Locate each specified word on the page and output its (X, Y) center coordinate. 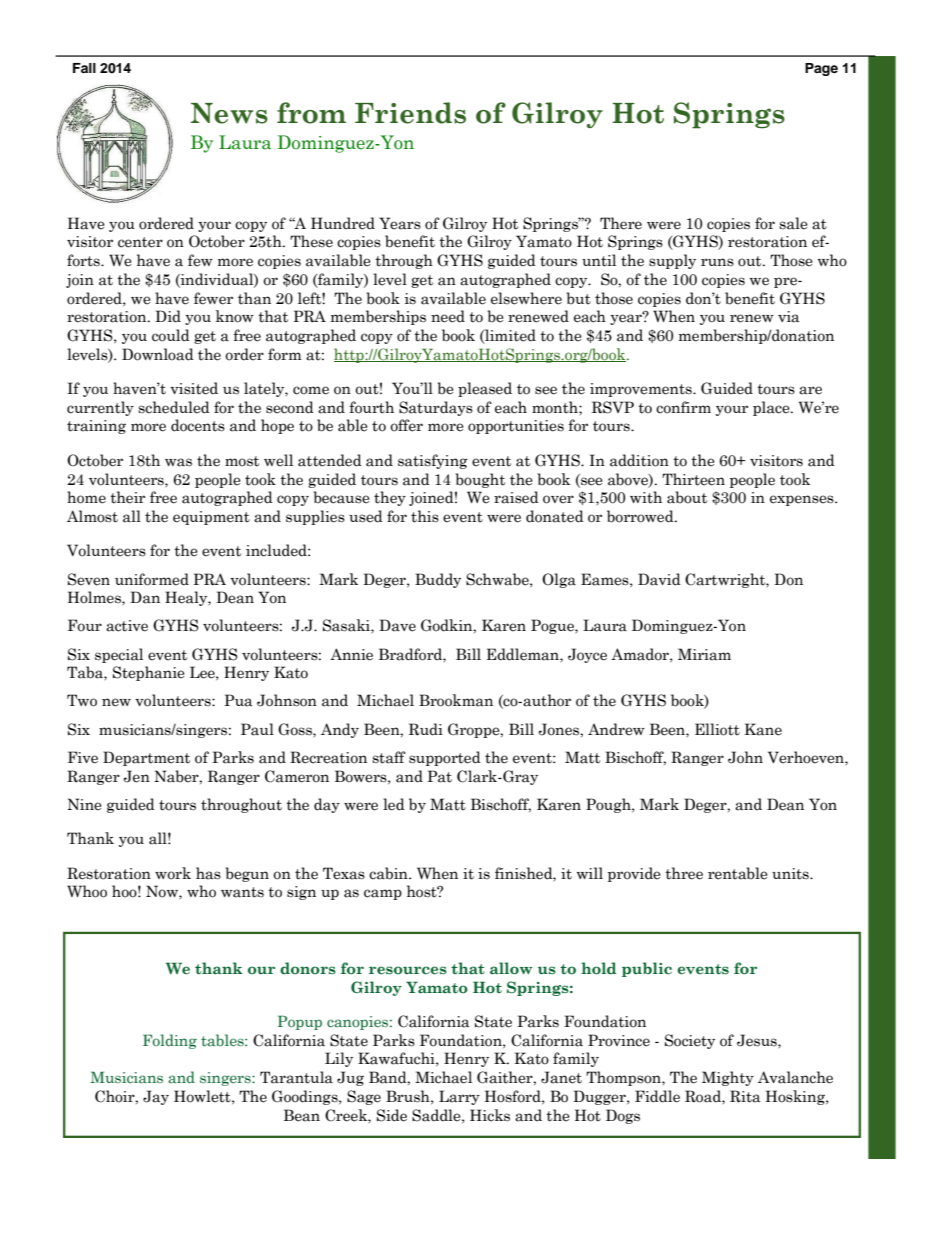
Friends (410, 113)
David (659, 579)
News (229, 113)
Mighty (728, 1078)
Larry (459, 1097)
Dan (145, 597)
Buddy (438, 580)
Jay (156, 1097)
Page (821, 69)
